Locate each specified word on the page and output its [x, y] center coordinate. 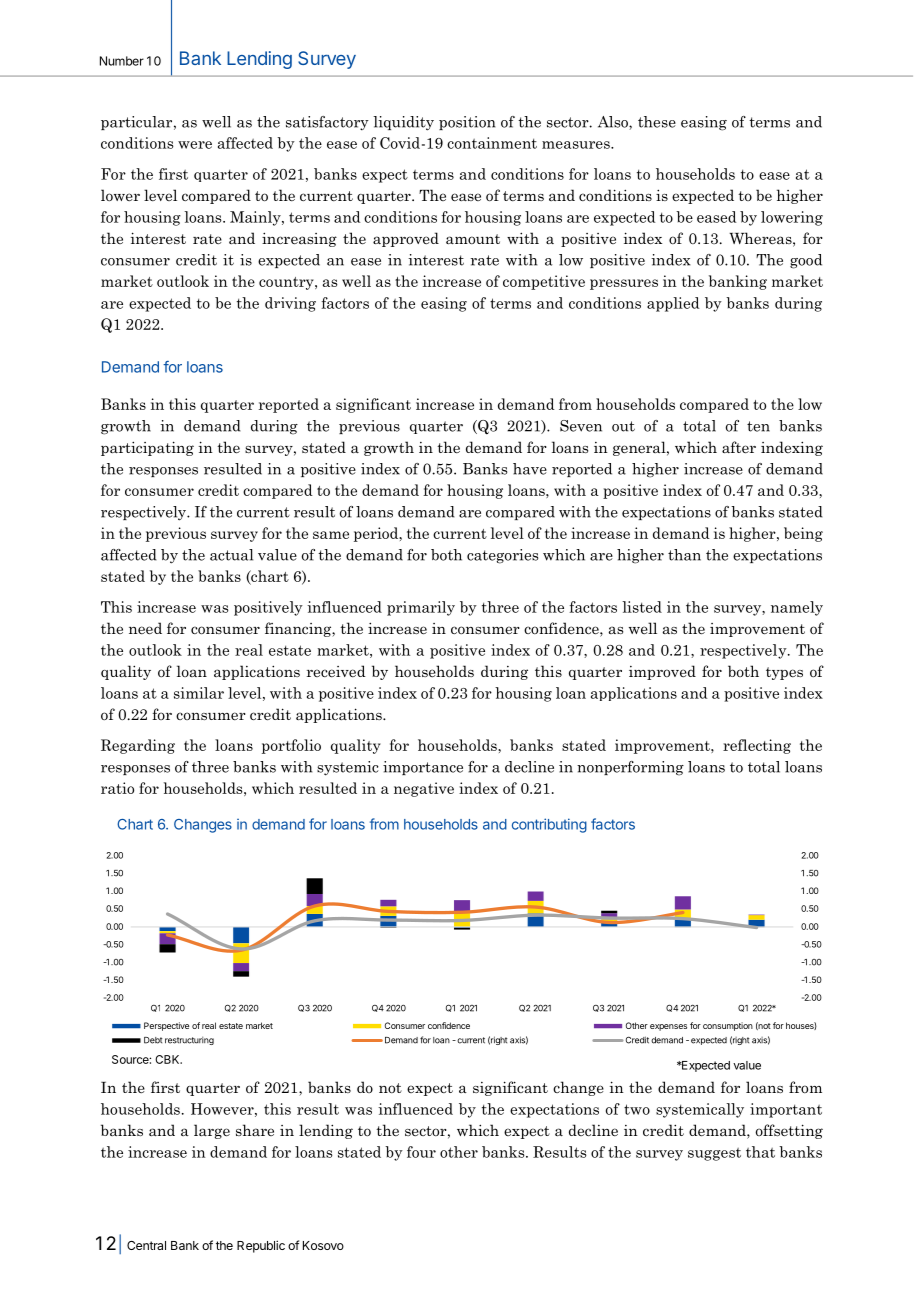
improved [662, 672]
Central [146, 1245]
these [657, 122]
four [421, 1152]
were [195, 145]
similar [199, 693]
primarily [421, 608]
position [467, 123]
